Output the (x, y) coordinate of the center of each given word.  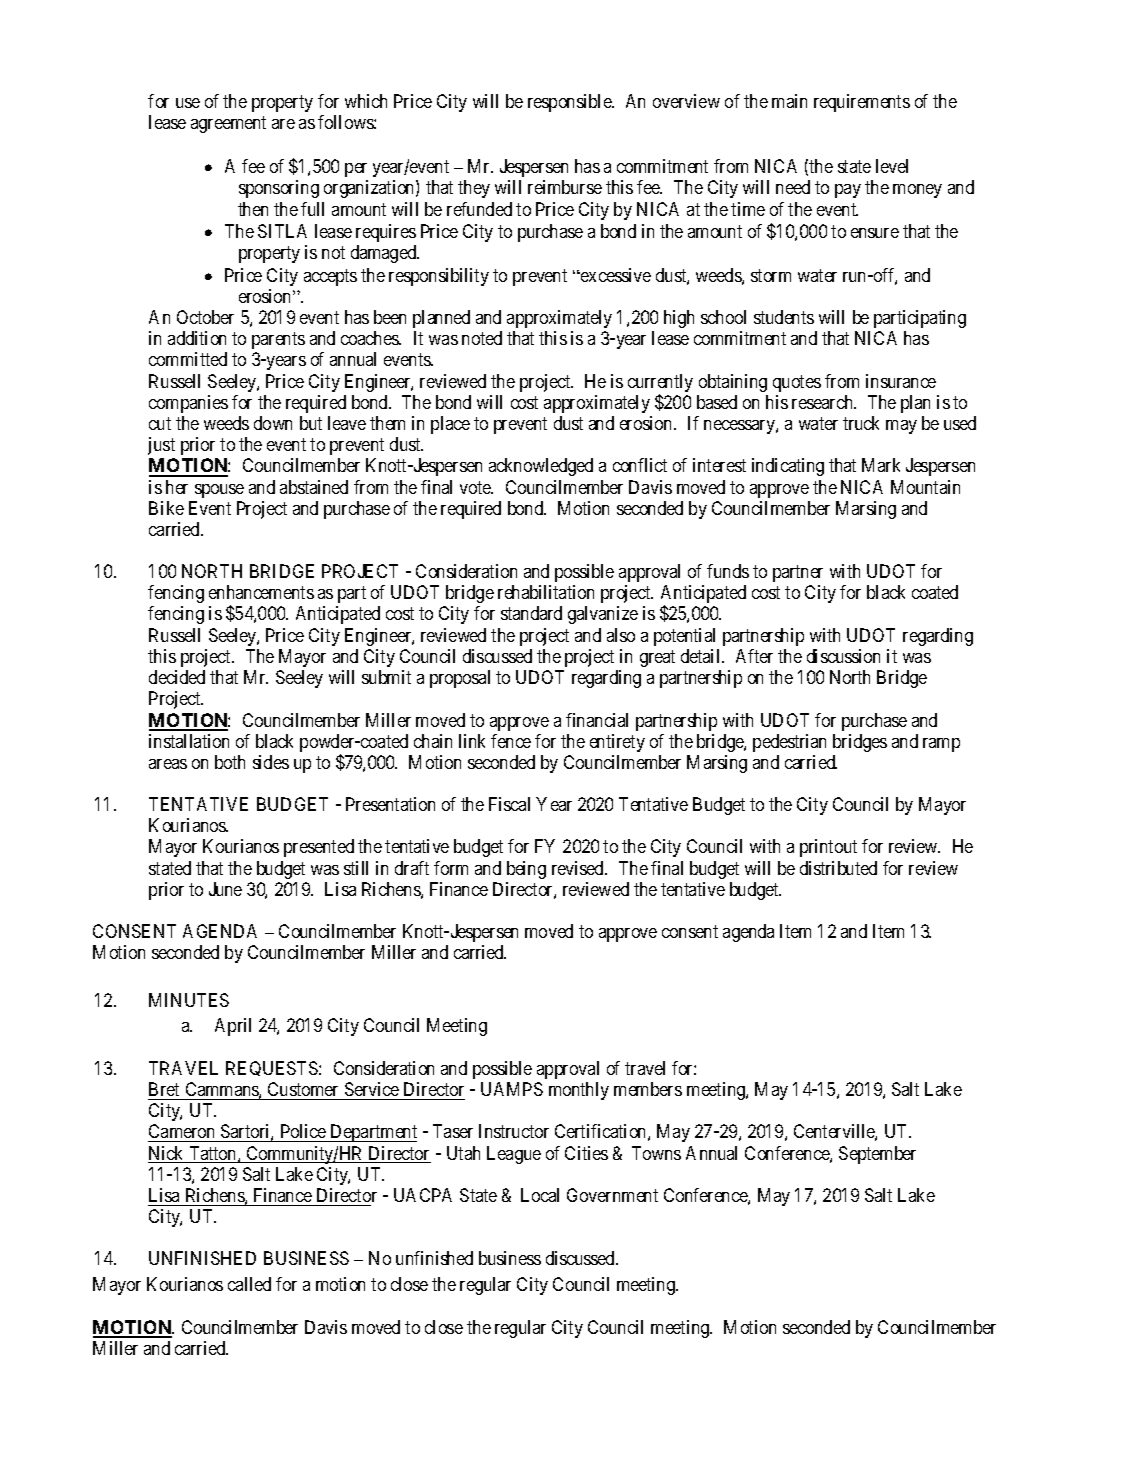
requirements (862, 103)
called (249, 1284)
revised (579, 868)
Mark (881, 465)
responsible (570, 103)
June (225, 889)
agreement (228, 125)
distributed (838, 868)
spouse (219, 491)
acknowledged (541, 467)
